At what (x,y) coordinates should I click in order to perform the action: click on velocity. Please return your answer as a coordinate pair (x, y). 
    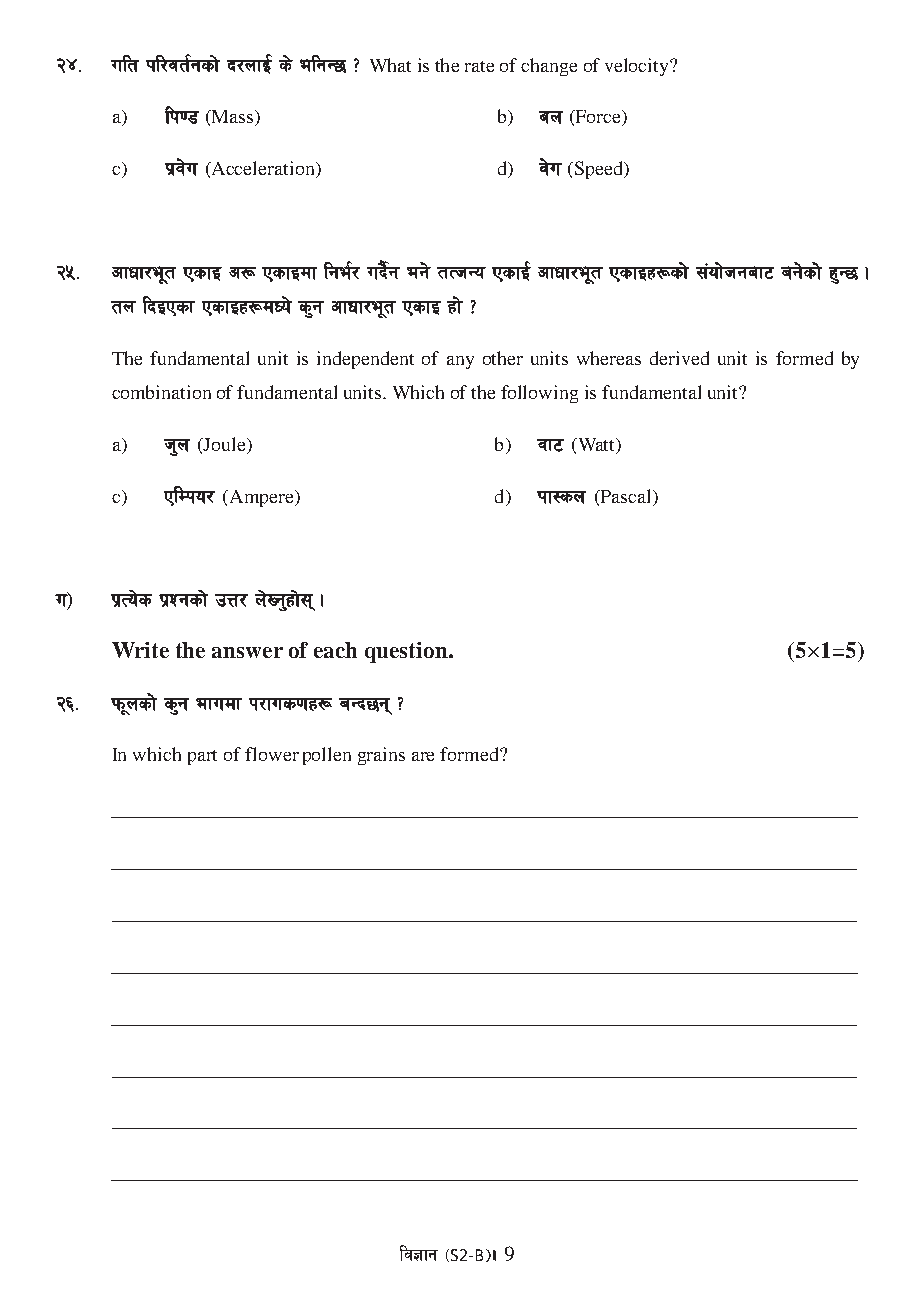
    Looking at the image, I should click on (638, 67).
